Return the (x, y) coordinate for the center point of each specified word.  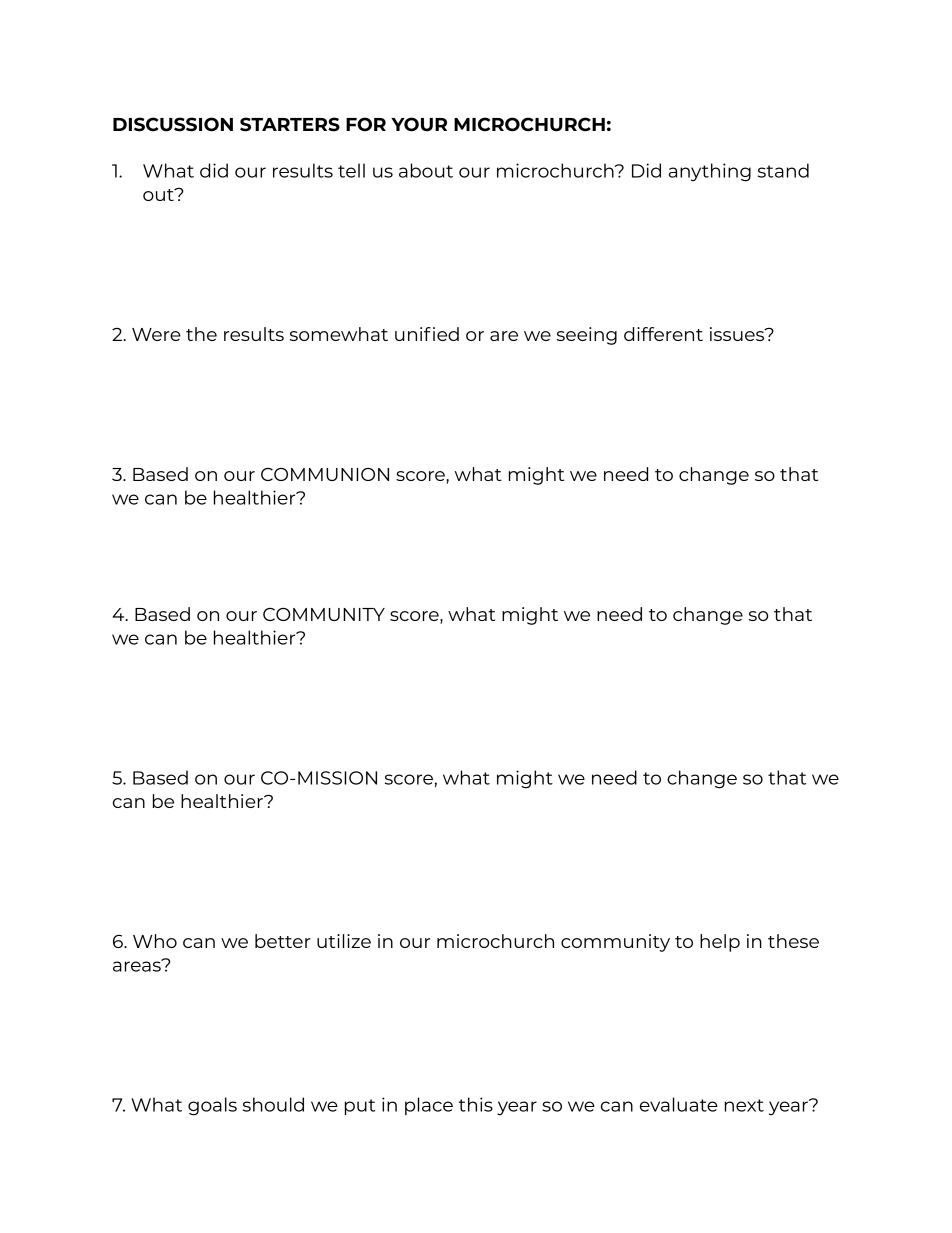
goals (212, 1106)
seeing (587, 336)
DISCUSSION (173, 124)
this (476, 1104)
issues (738, 334)
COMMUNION (325, 474)
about (426, 170)
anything (710, 172)
